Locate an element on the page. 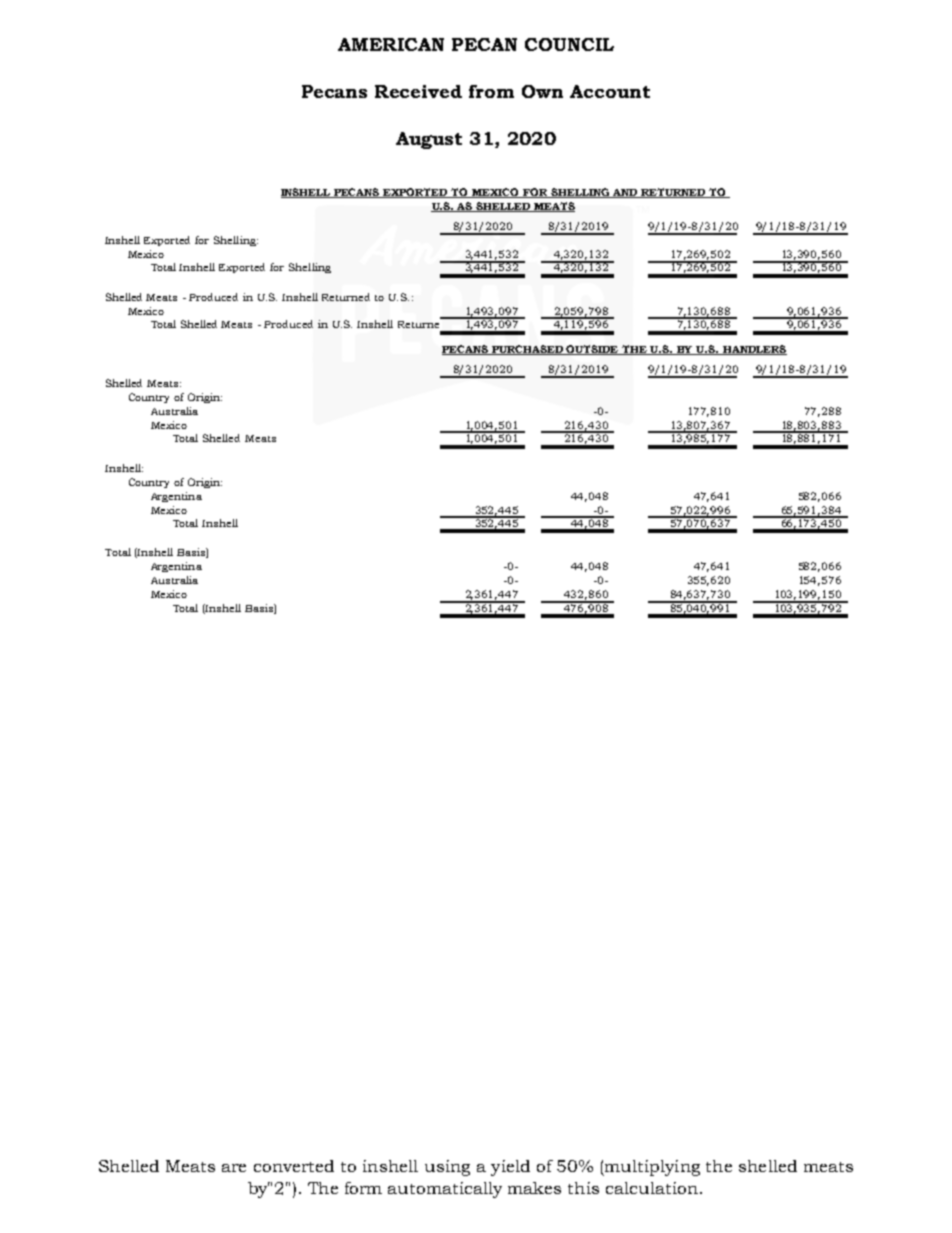 This image has height=1233, width=952. yield is located at coordinates (510, 1168).
